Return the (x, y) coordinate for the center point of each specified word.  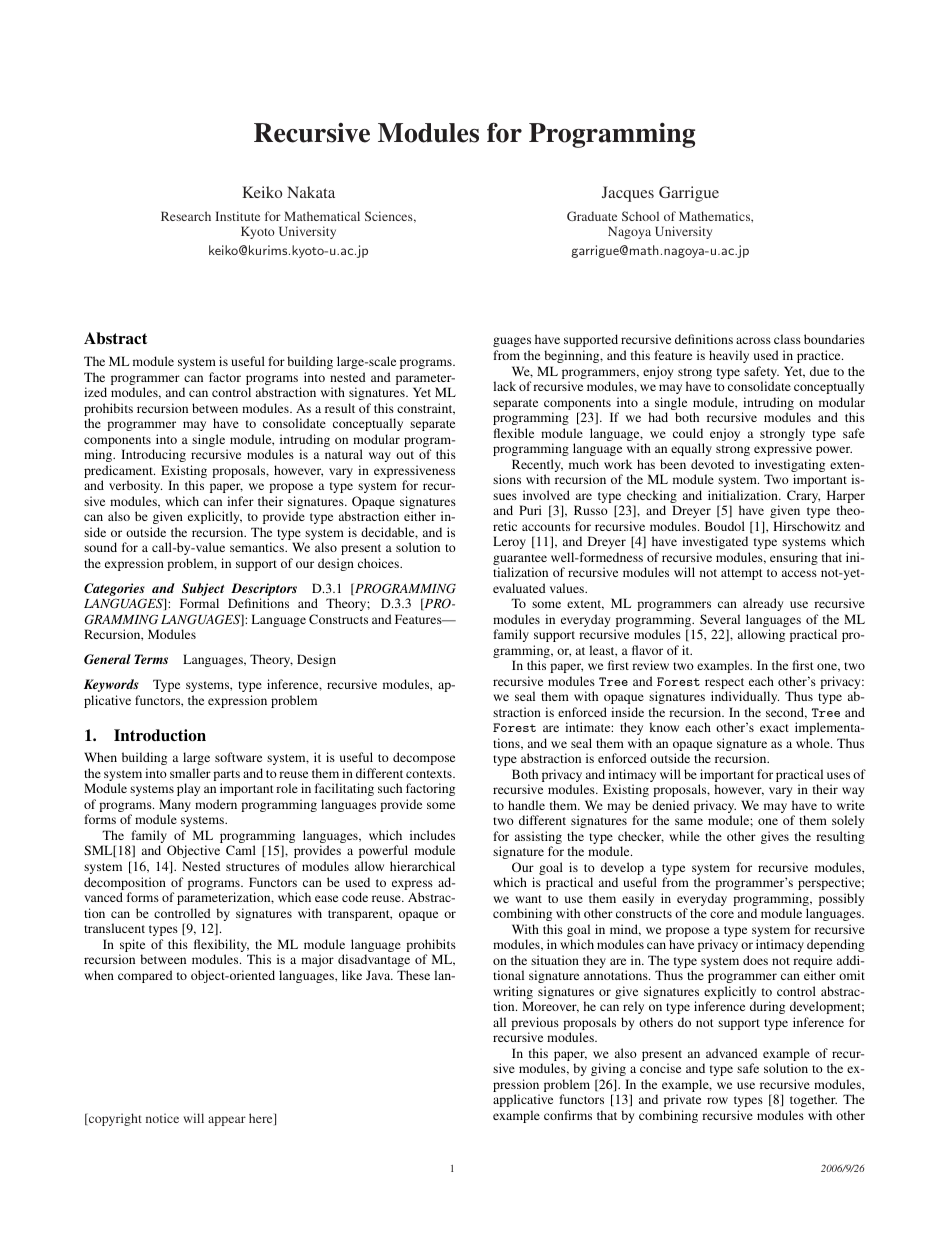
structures (253, 867)
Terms (151, 659)
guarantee (520, 561)
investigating (790, 467)
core (722, 914)
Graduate (592, 216)
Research (186, 216)
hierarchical (422, 866)
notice (162, 1118)
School (640, 216)
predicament (119, 473)
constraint (426, 409)
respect (724, 685)
